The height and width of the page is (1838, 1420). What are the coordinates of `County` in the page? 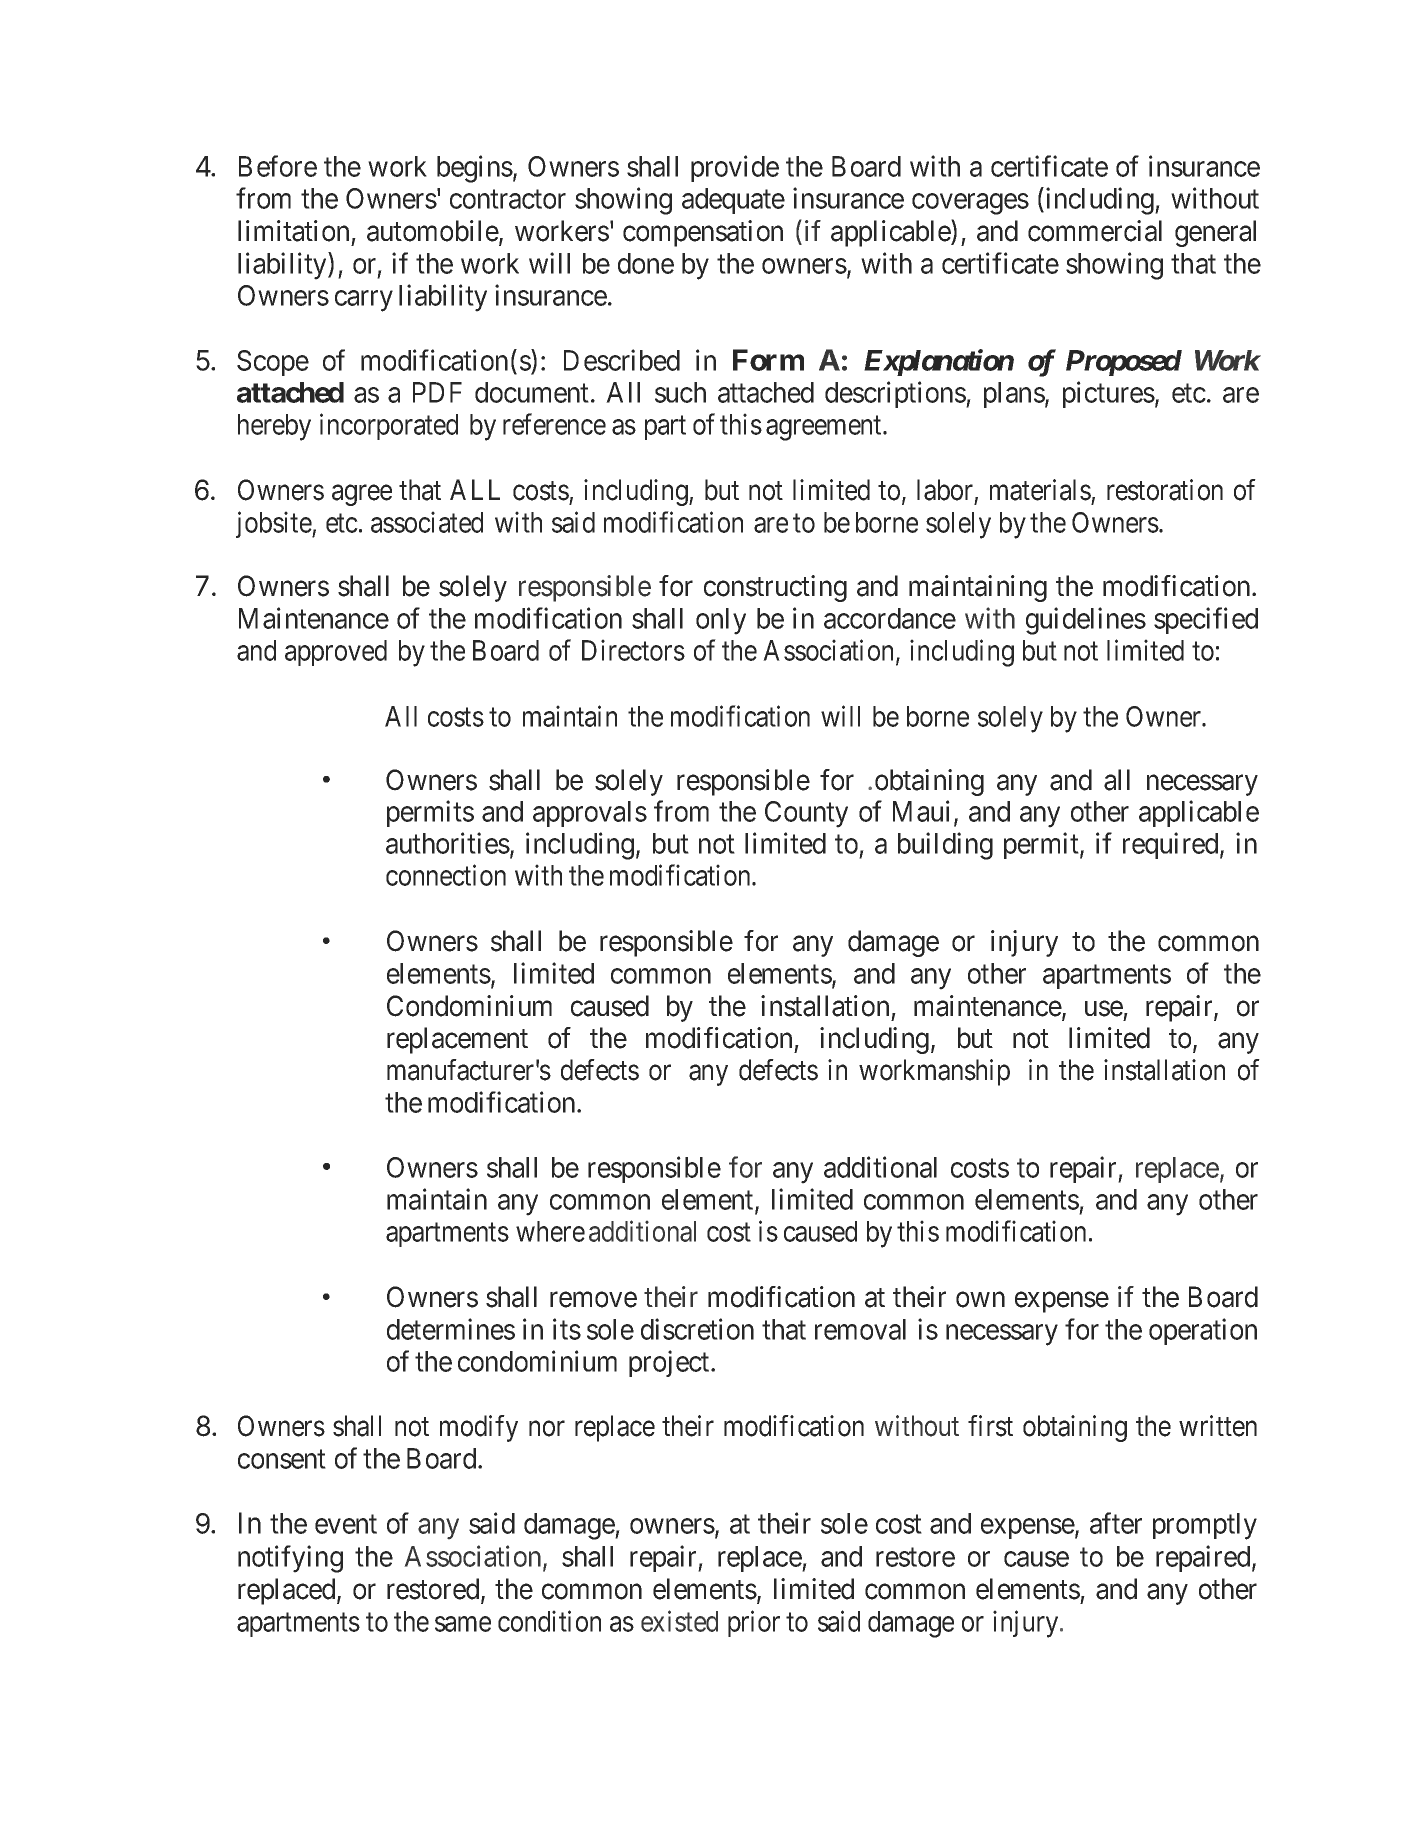 It's located at (806, 814).
